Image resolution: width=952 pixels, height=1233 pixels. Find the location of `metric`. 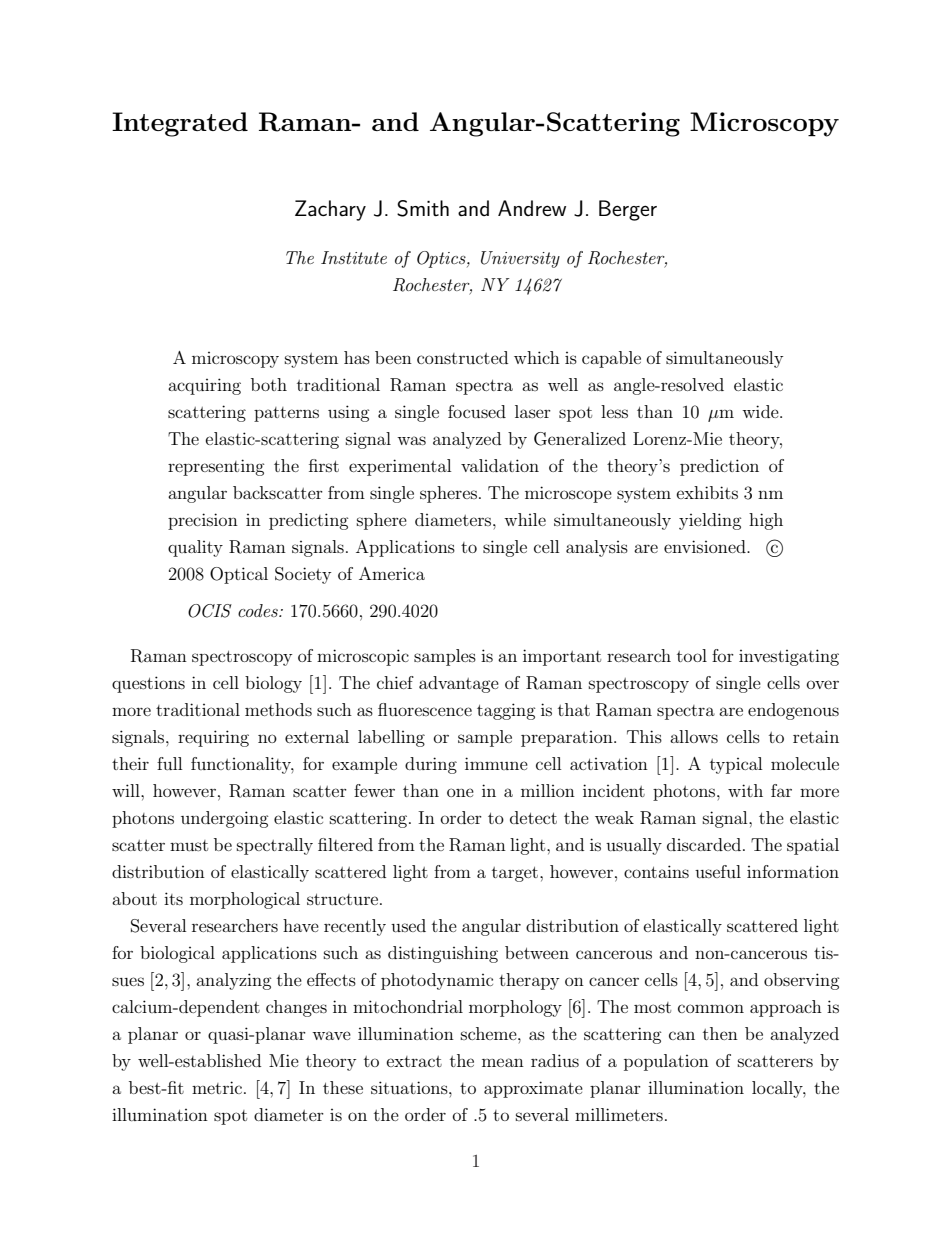

metric is located at coordinates (218, 1087).
